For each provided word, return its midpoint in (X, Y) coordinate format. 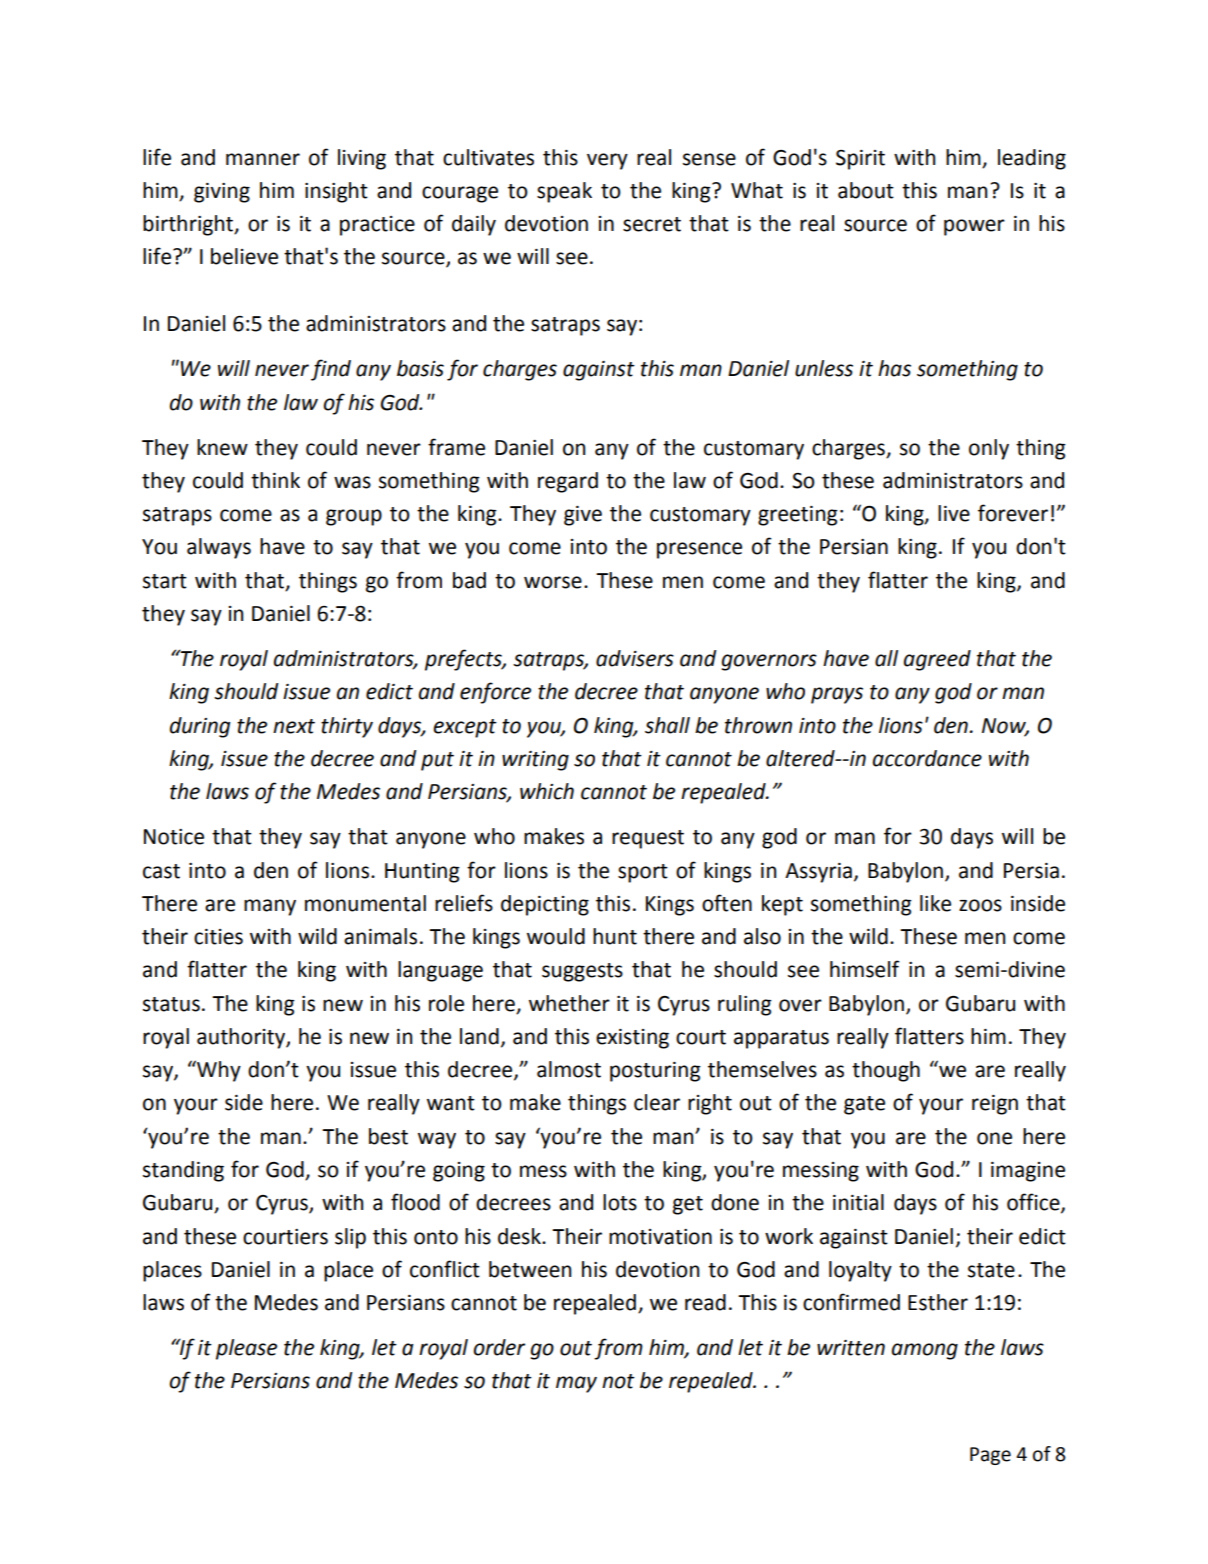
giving (222, 193)
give (583, 516)
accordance (927, 758)
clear (657, 1102)
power (974, 227)
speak (564, 192)
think (275, 480)
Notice (174, 837)
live (954, 513)
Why (218, 1071)
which (547, 791)
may (576, 1384)
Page (990, 1456)
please (246, 1349)
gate (864, 1105)
